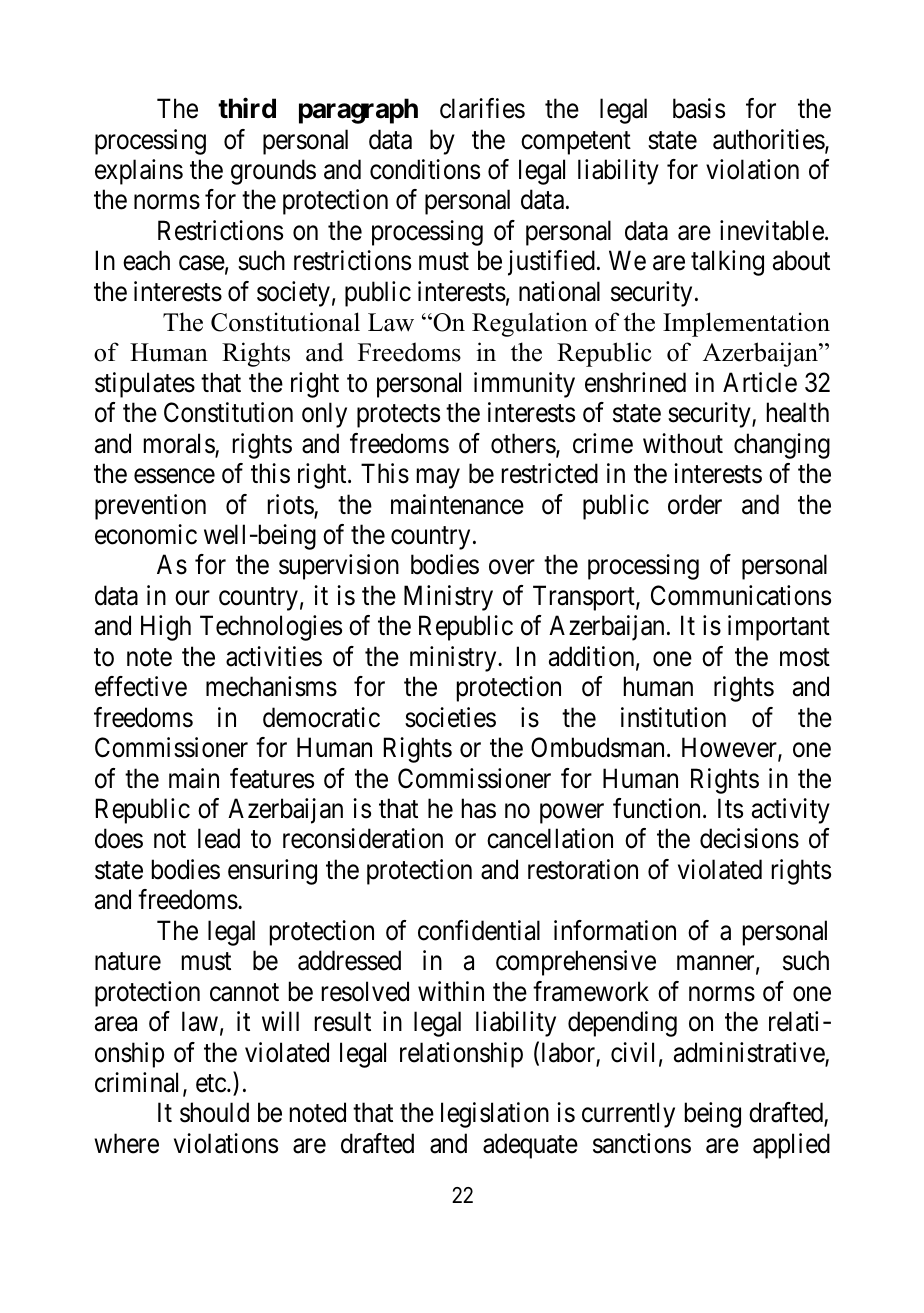 The image size is (924, 1313). Describe the element at coordinates (495, 1115) in the document. I see `legislation` at that location.
